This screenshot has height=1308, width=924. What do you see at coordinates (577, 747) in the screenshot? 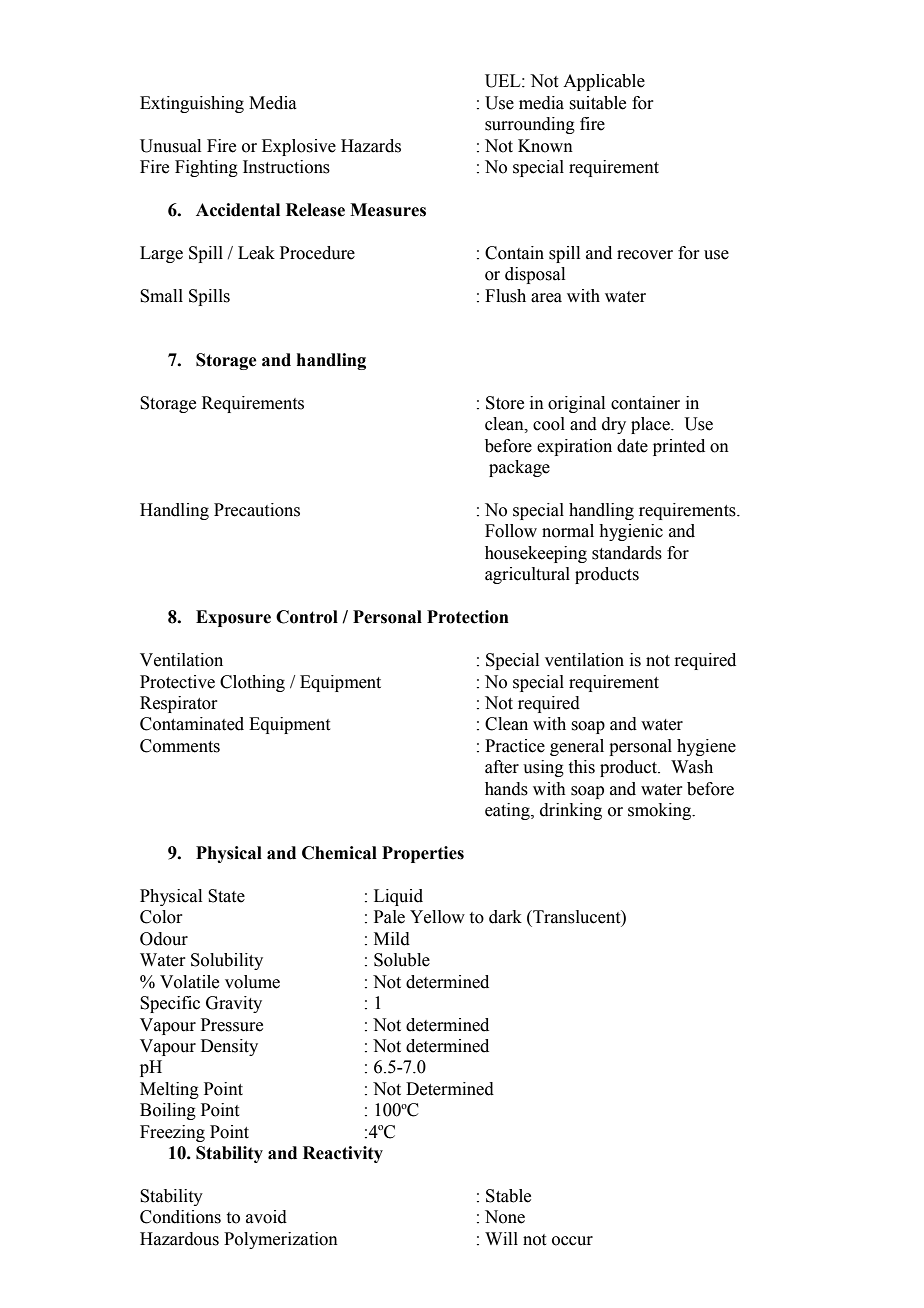
I see `general` at bounding box center [577, 747].
